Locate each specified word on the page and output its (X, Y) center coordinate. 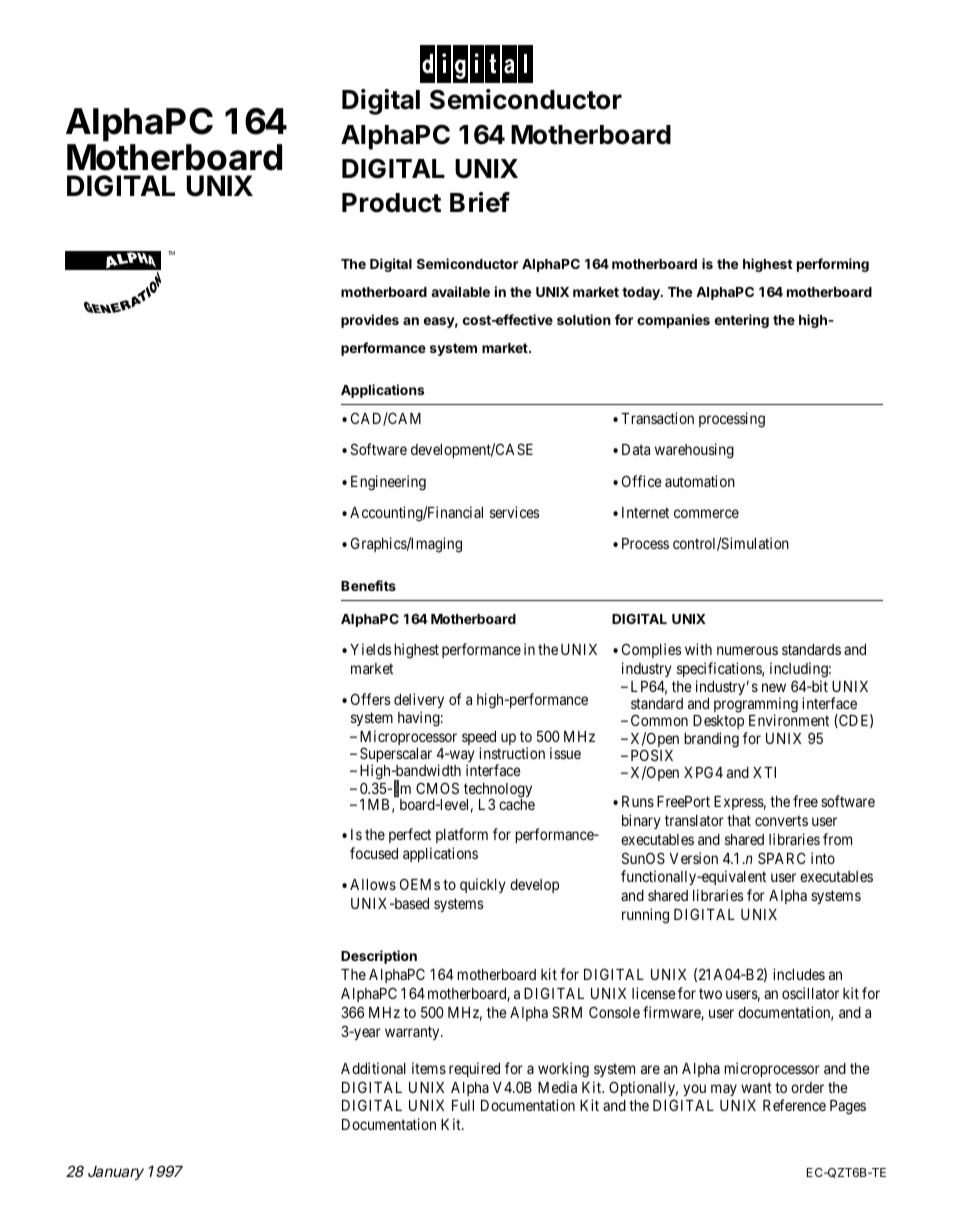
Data (636, 449)
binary (641, 821)
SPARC (781, 858)
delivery (419, 700)
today (642, 293)
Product (391, 203)
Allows (373, 884)
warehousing (694, 451)
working (563, 1070)
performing (833, 265)
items (429, 1068)
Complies (651, 650)
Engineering (388, 483)
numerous (747, 650)
